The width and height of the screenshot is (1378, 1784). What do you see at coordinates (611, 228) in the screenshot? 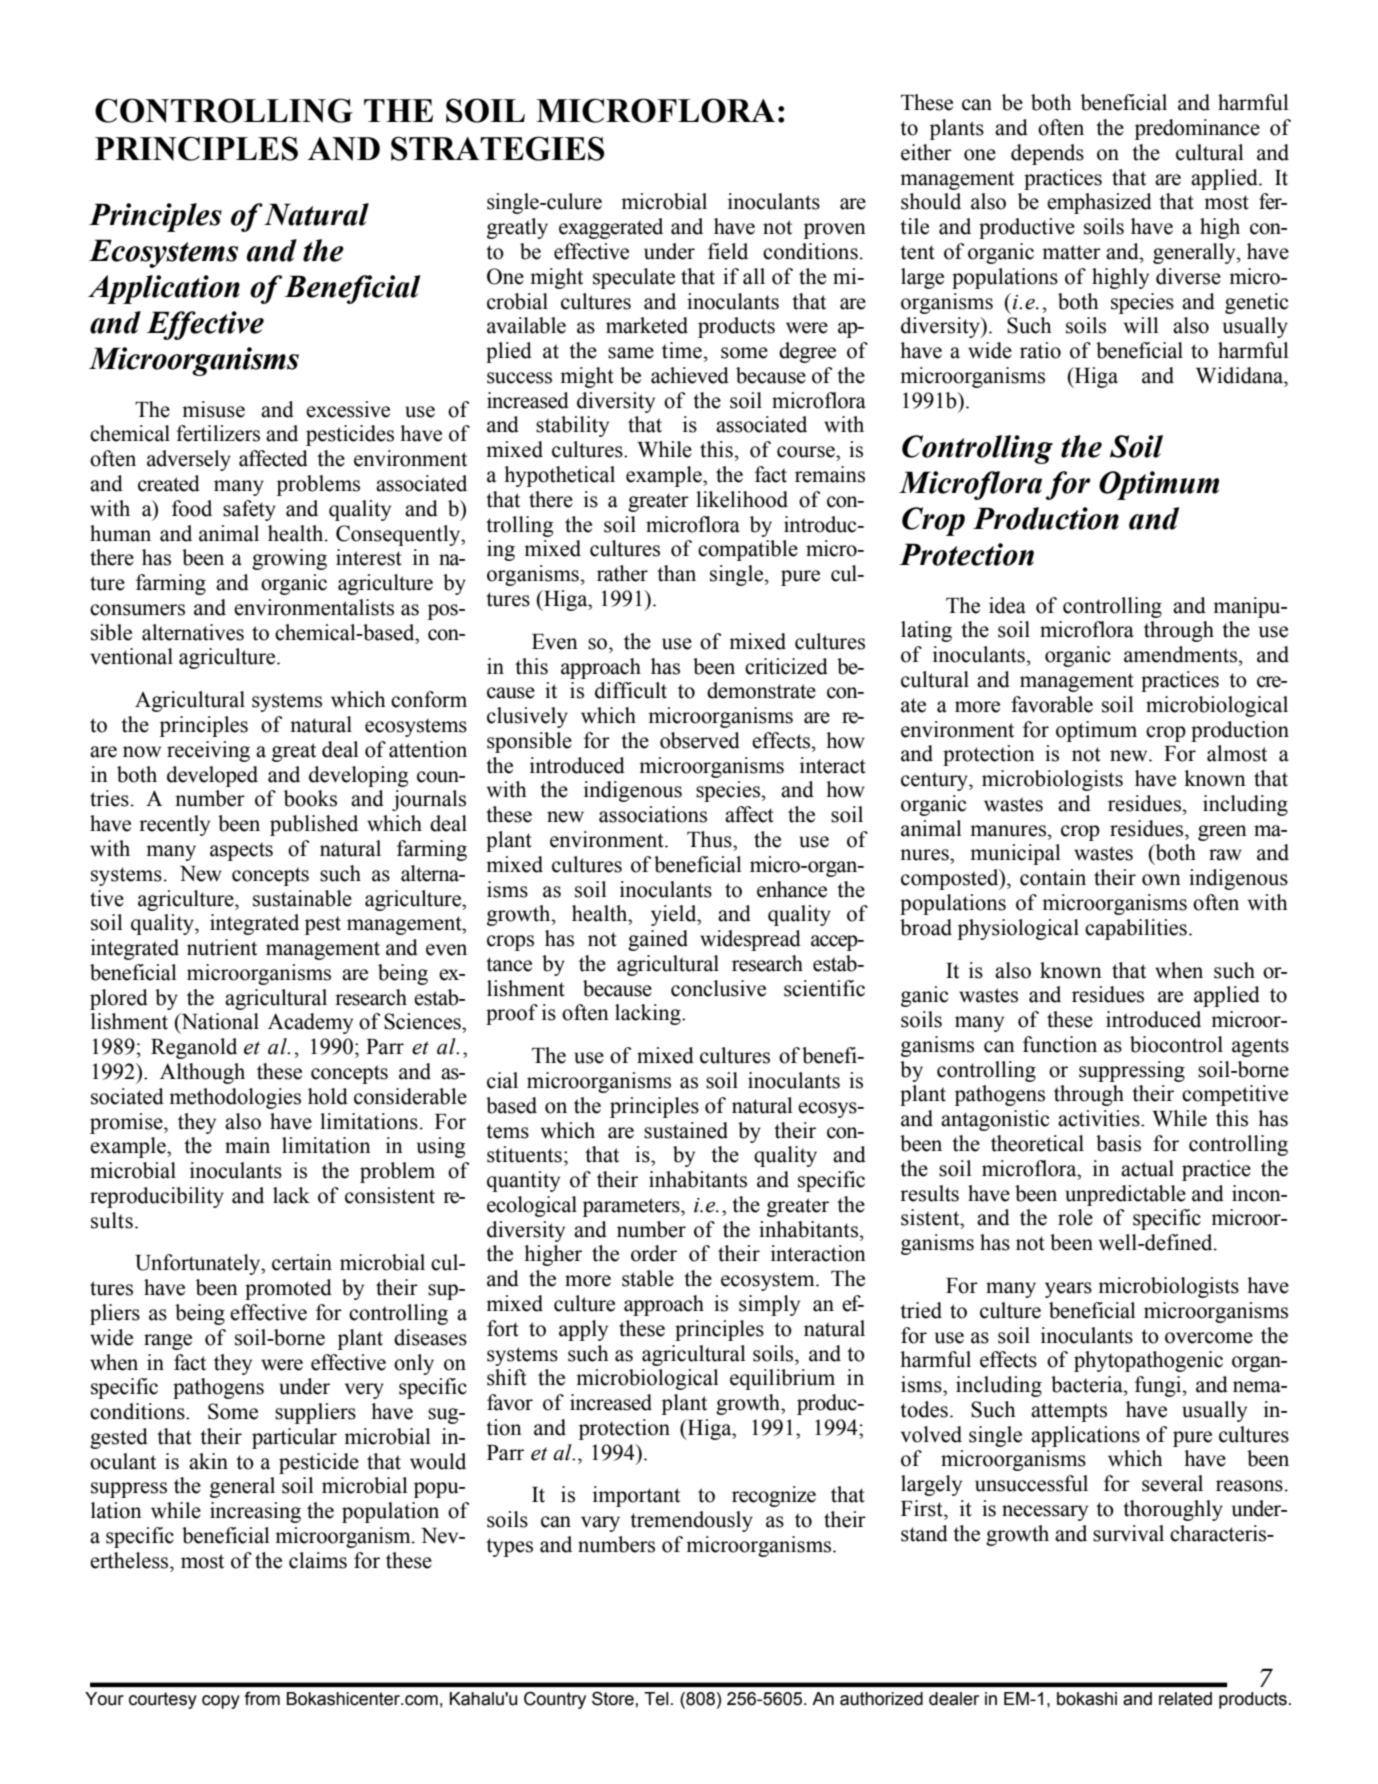
I see `exaggerated` at bounding box center [611, 228].
